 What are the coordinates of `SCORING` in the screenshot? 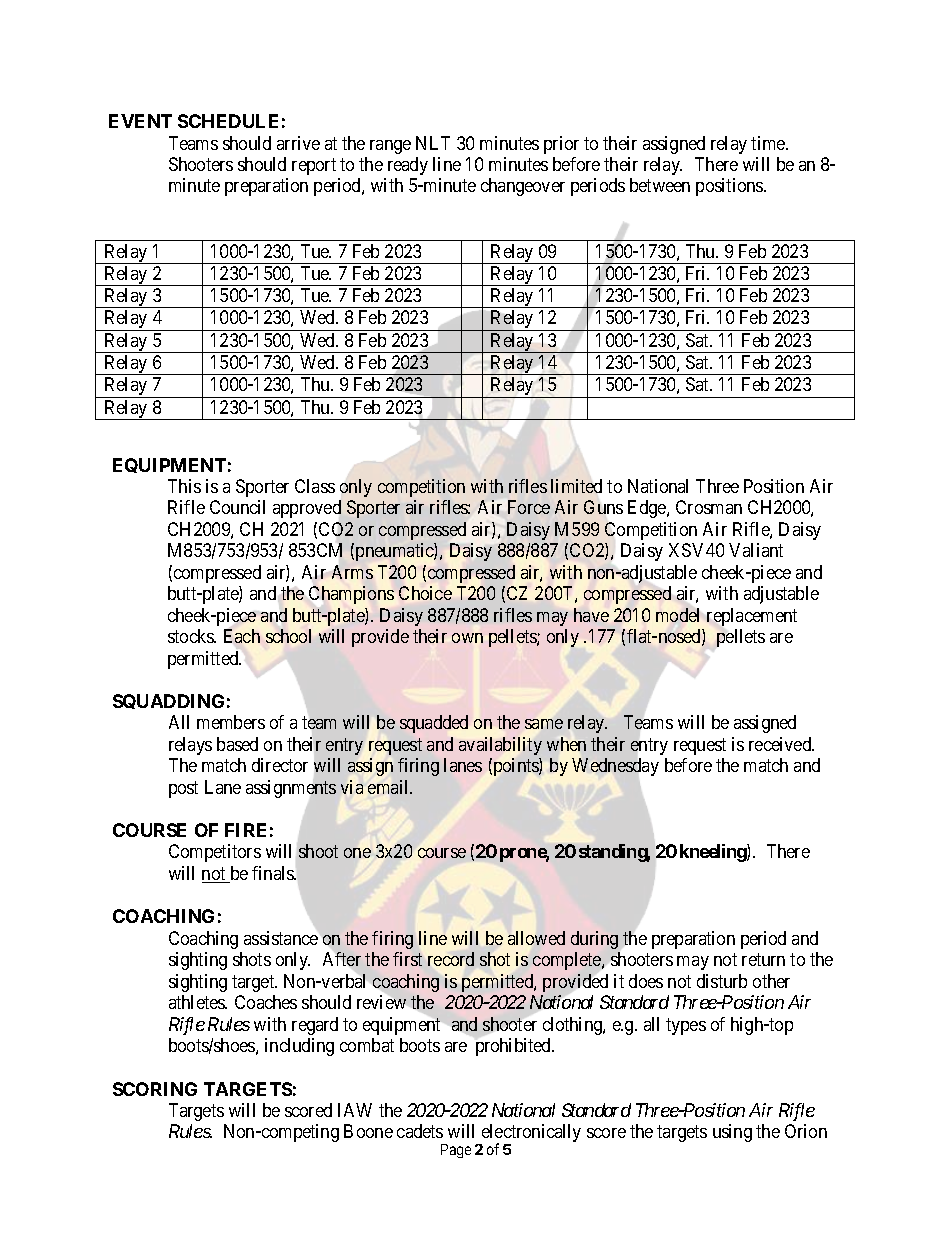 It's located at (155, 1089).
